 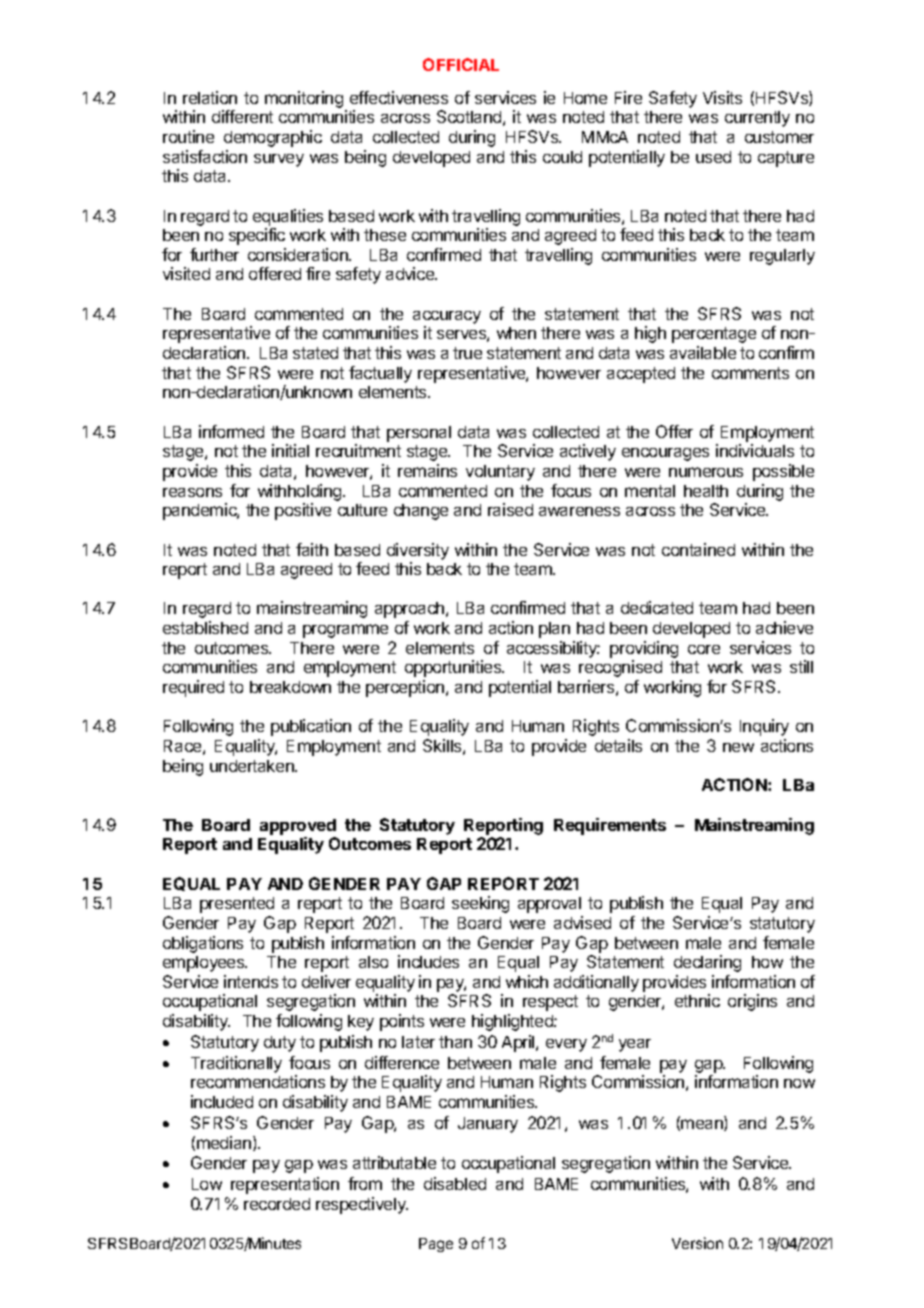 What do you see at coordinates (290, 450) in the screenshot?
I see `initial` at bounding box center [290, 450].
